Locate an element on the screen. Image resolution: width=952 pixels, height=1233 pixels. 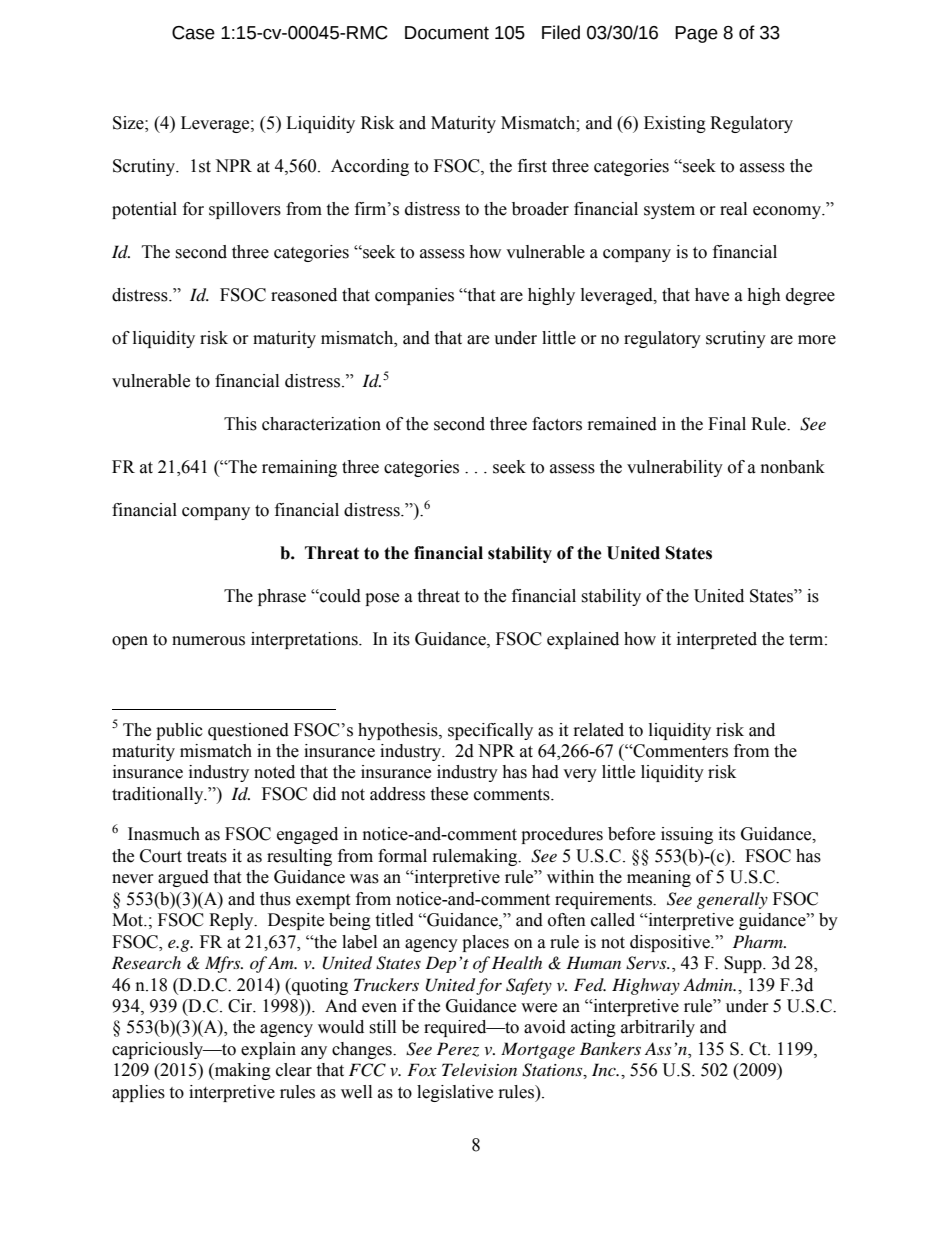
phrase is located at coordinates (282, 597).
